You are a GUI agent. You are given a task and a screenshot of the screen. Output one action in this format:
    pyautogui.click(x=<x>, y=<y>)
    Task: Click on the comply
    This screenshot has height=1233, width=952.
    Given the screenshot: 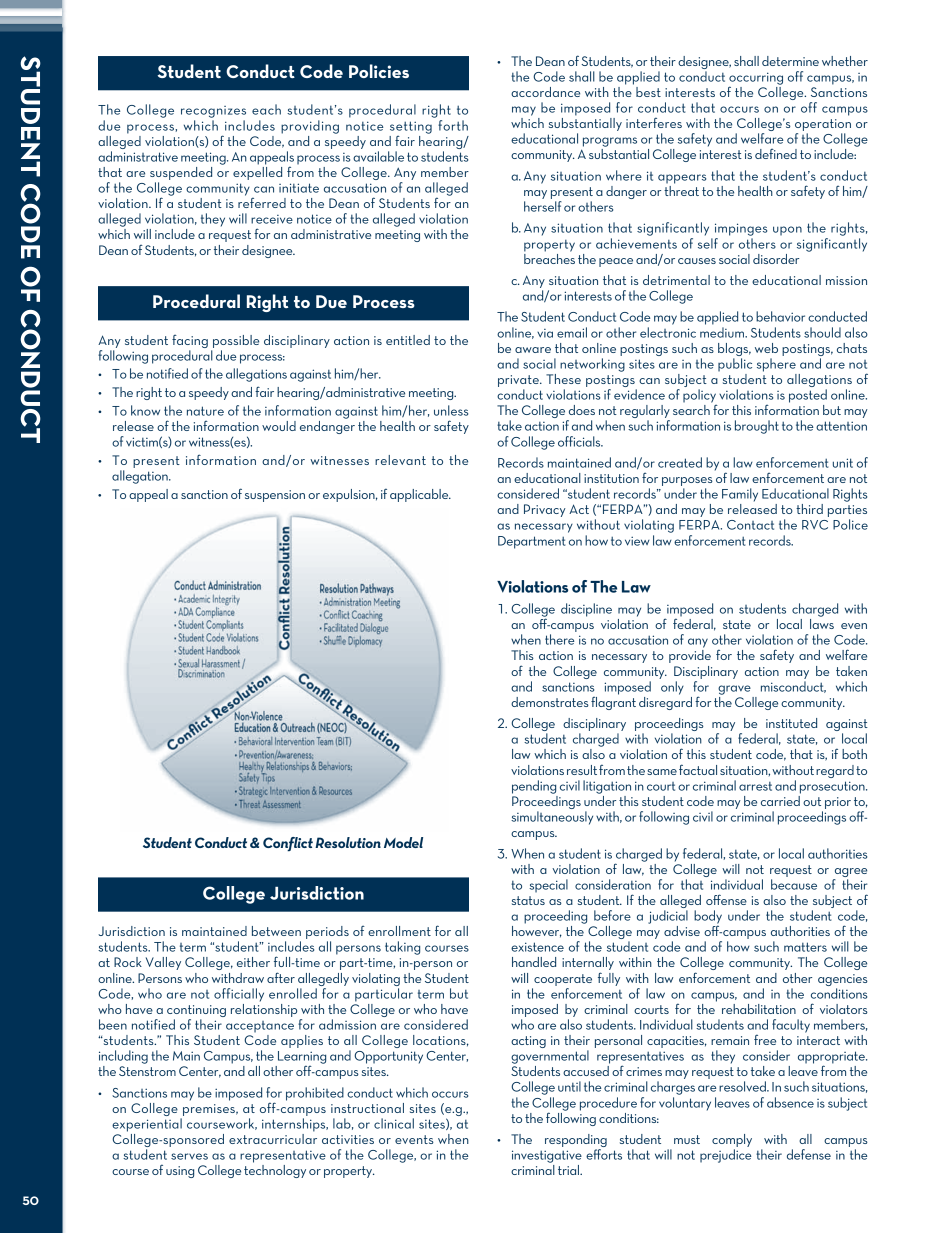 What is the action you would take?
    pyautogui.click(x=732, y=1140)
